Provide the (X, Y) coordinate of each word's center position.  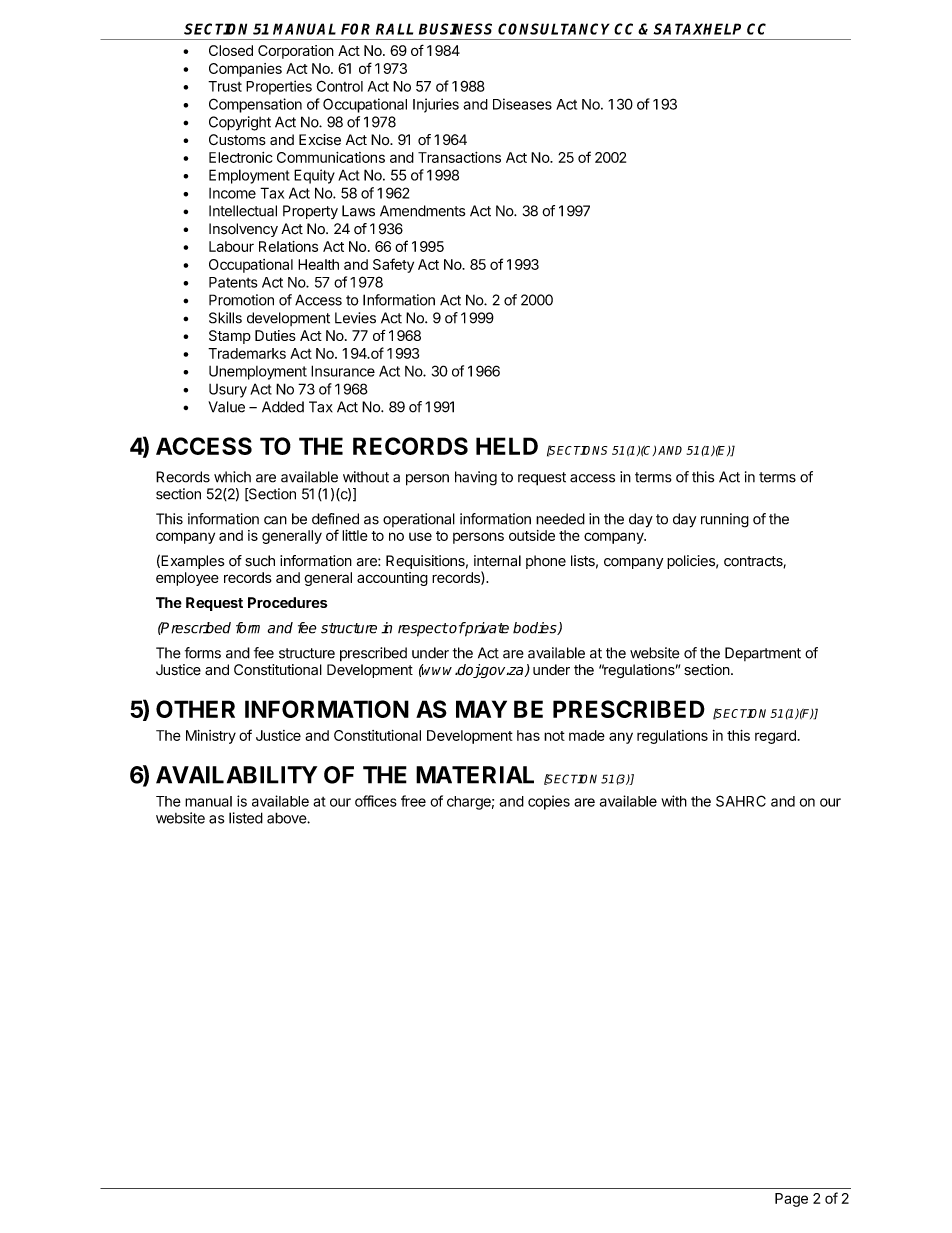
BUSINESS (455, 29)
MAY (481, 709)
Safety (393, 265)
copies (549, 802)
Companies (245, 70)
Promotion (241, 300)
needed (560, 519)
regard (775, 737)
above (287, 818)
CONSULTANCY (554, 29)
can (275, 520)
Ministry (211, 737)
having (476, 478)
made (587, 735)
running (725, 520)
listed (246, 818)
